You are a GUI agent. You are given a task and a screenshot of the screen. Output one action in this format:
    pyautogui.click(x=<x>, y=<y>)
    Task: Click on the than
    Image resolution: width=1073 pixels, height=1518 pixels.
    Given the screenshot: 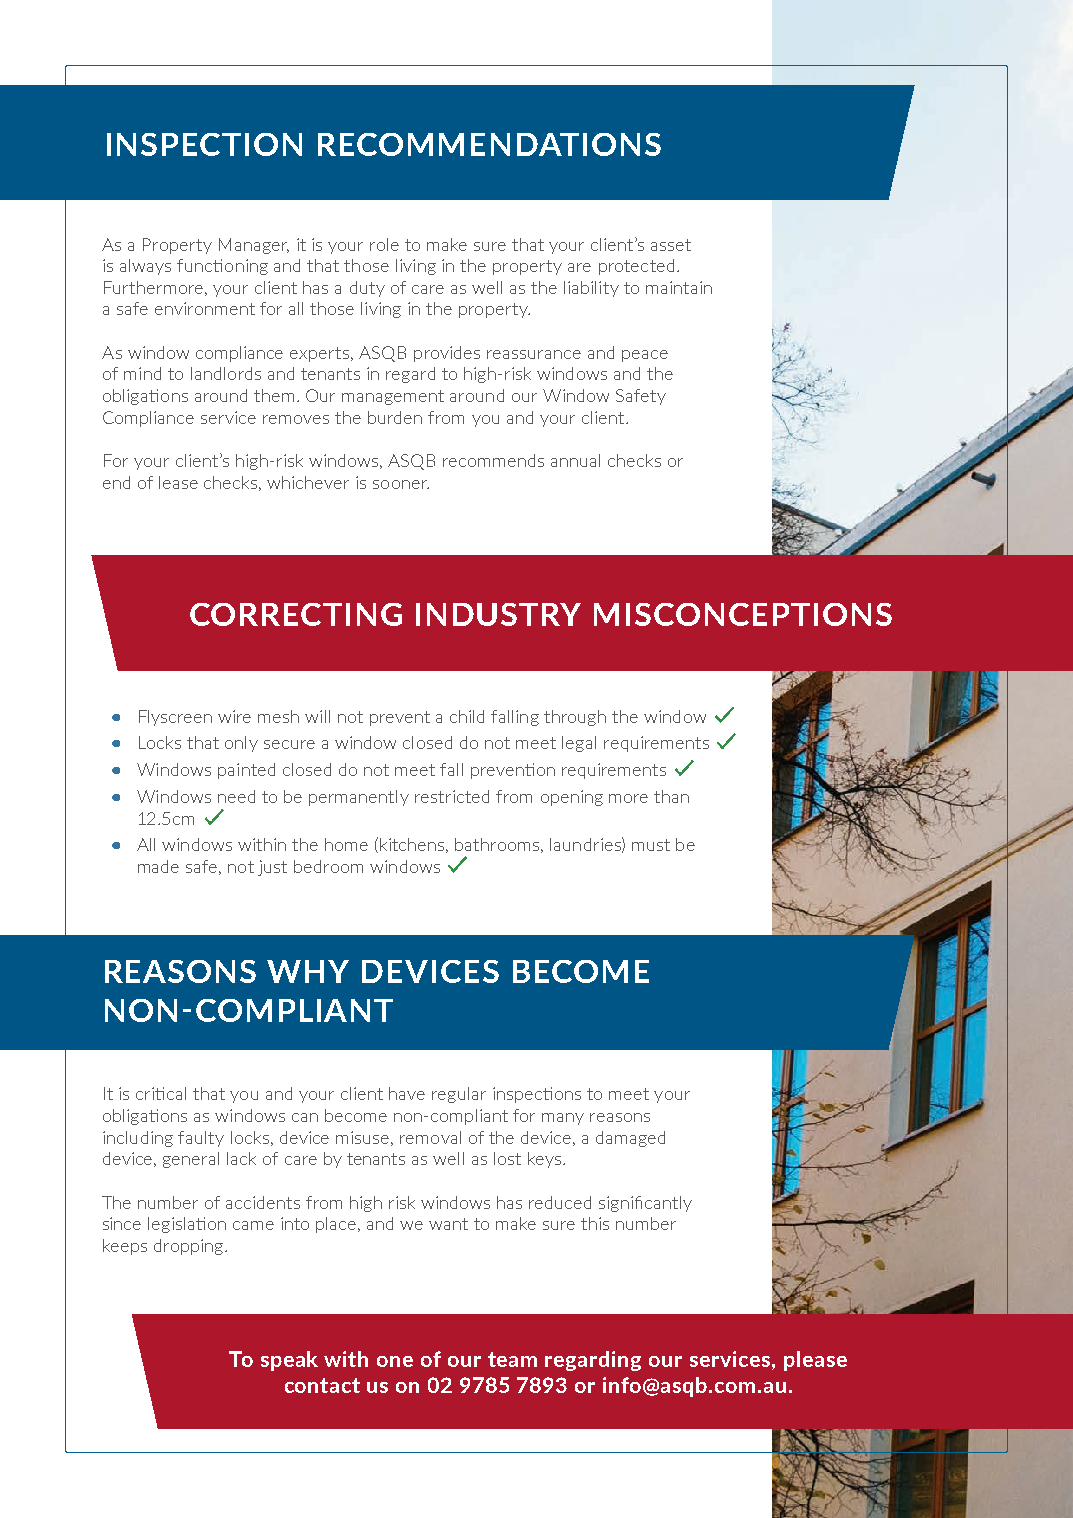 What is the action you would take?
    pyautogui.click(x=671, y=796)
